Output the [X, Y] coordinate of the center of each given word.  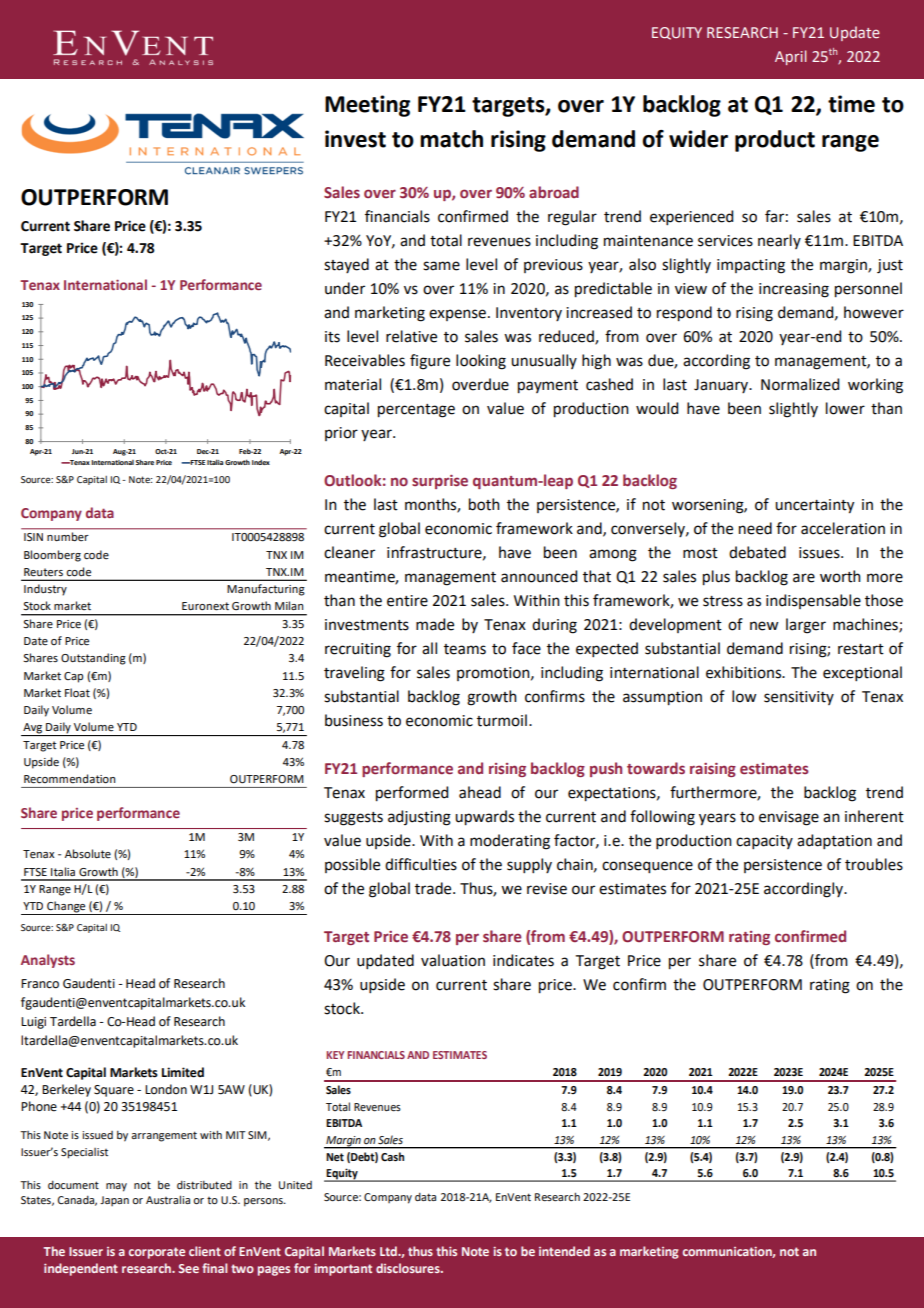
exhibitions [744, 672]
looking [481, 362]
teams [465, 649]
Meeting [367, 106]
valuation [453, 960]
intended [564, 1251]
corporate [157, 1253]
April [791, 57]
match [451, 139]
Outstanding [93, 659]
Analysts [48, 961]
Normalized [800, 384]
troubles [874, 864]
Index [261, 462]
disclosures [409, 1268]
